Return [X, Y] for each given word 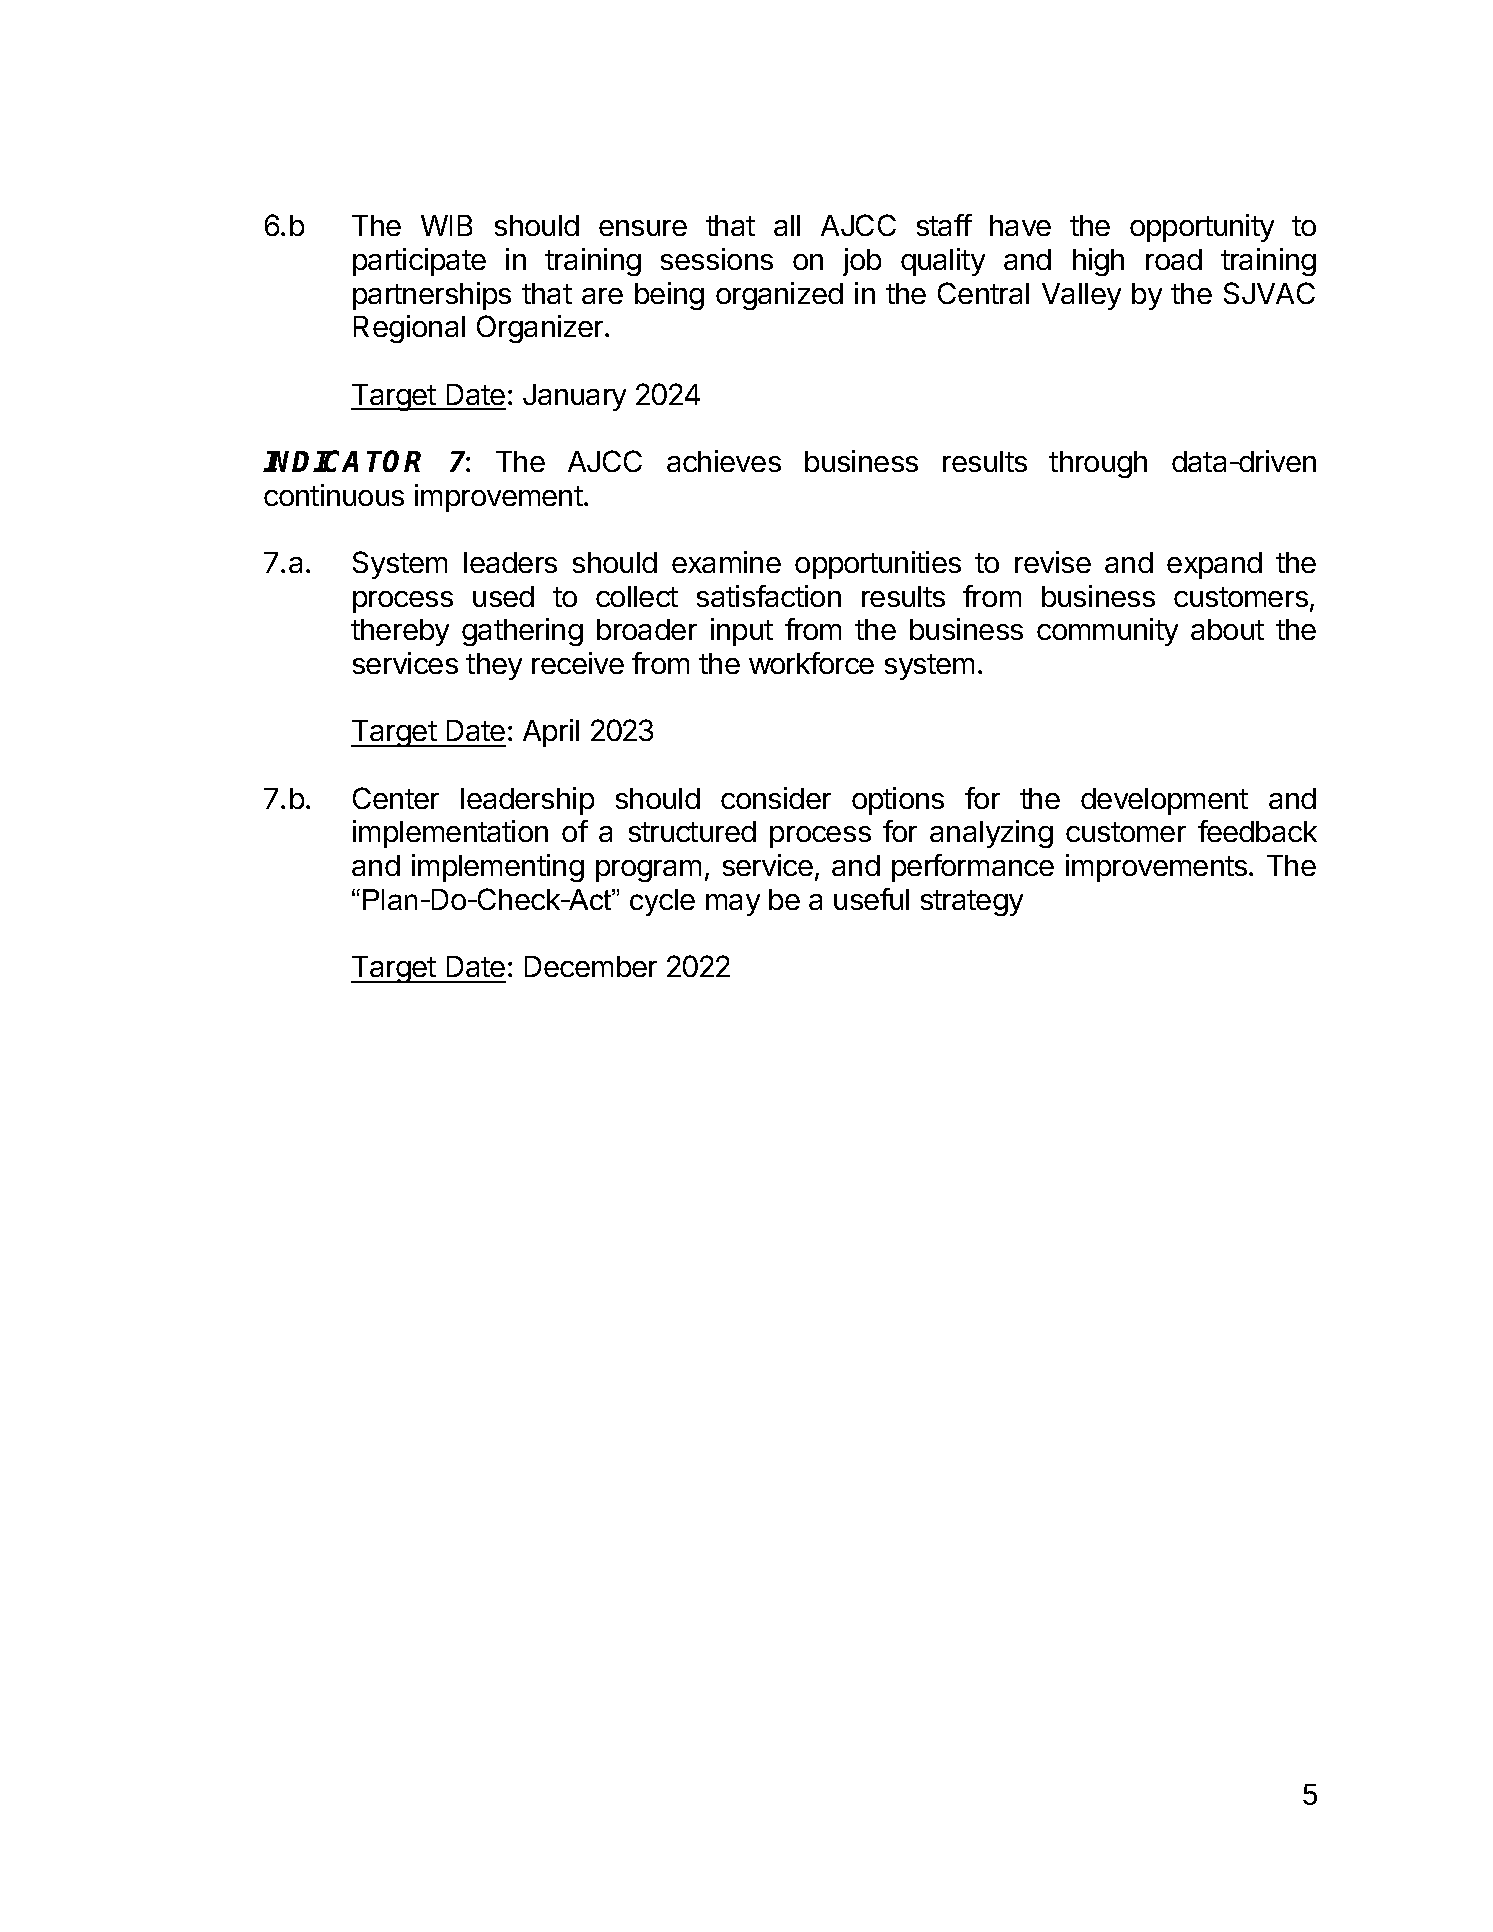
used [503, 596]
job [862, 262]
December [591, 966]
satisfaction [769, 596]
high [1098, 262]
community [1107, 632]
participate [419, 262]
